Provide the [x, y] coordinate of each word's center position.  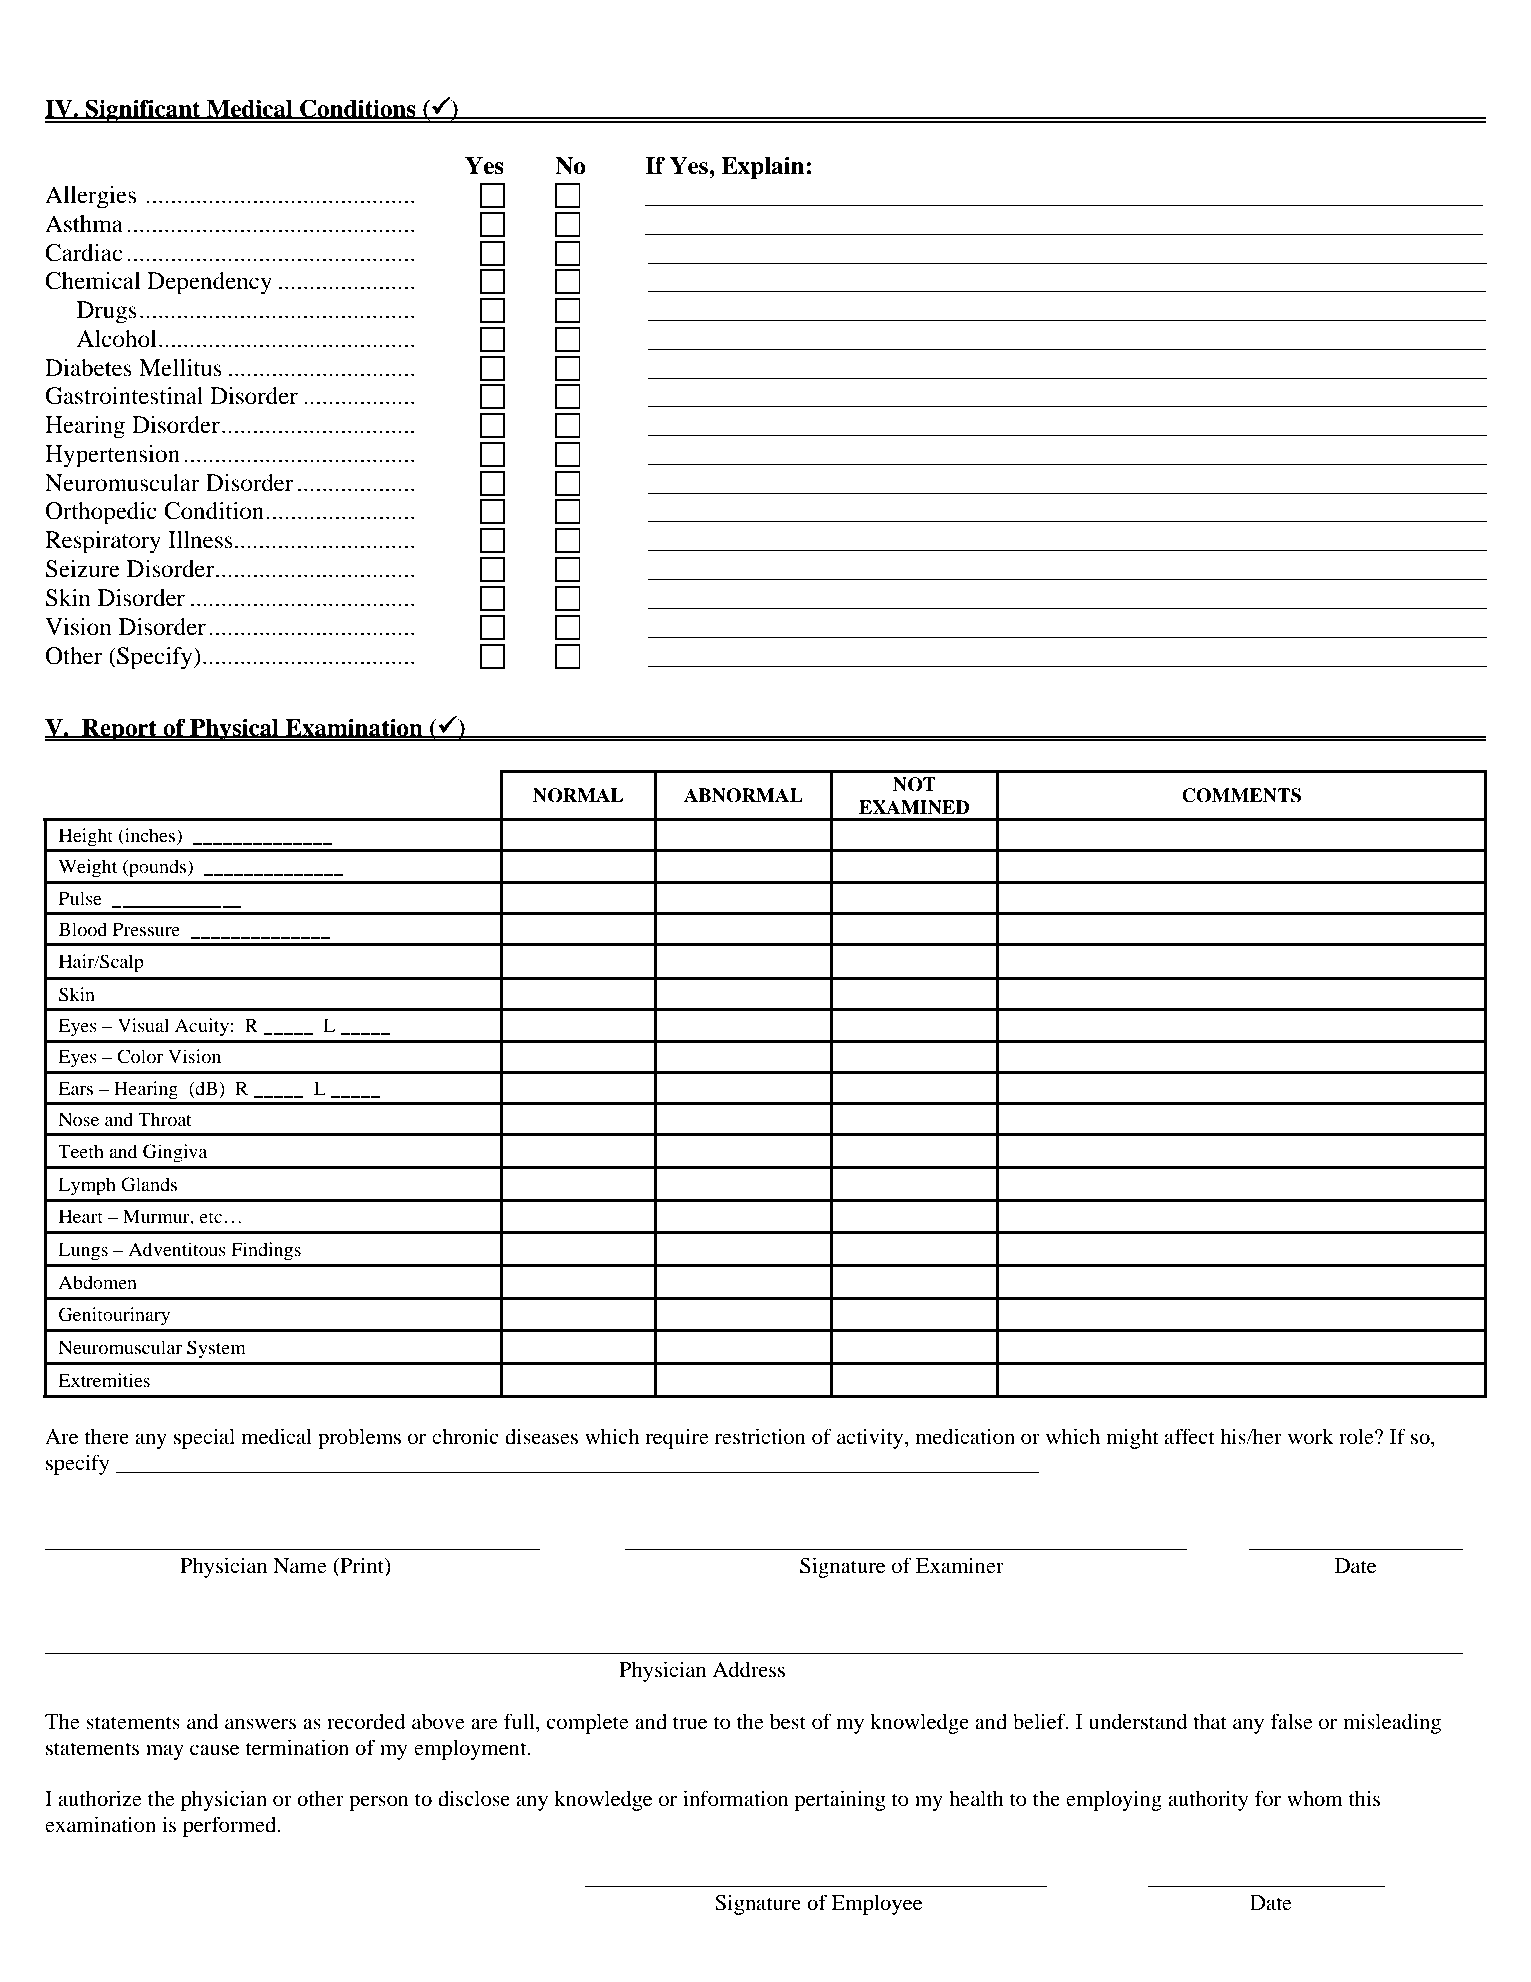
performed [231, 1826]
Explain [764, 167]
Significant [143, 111]
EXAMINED [914, 807]
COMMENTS [1241, 795]
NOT [914, 784]
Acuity [202, 1027]
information [736, 1798]
